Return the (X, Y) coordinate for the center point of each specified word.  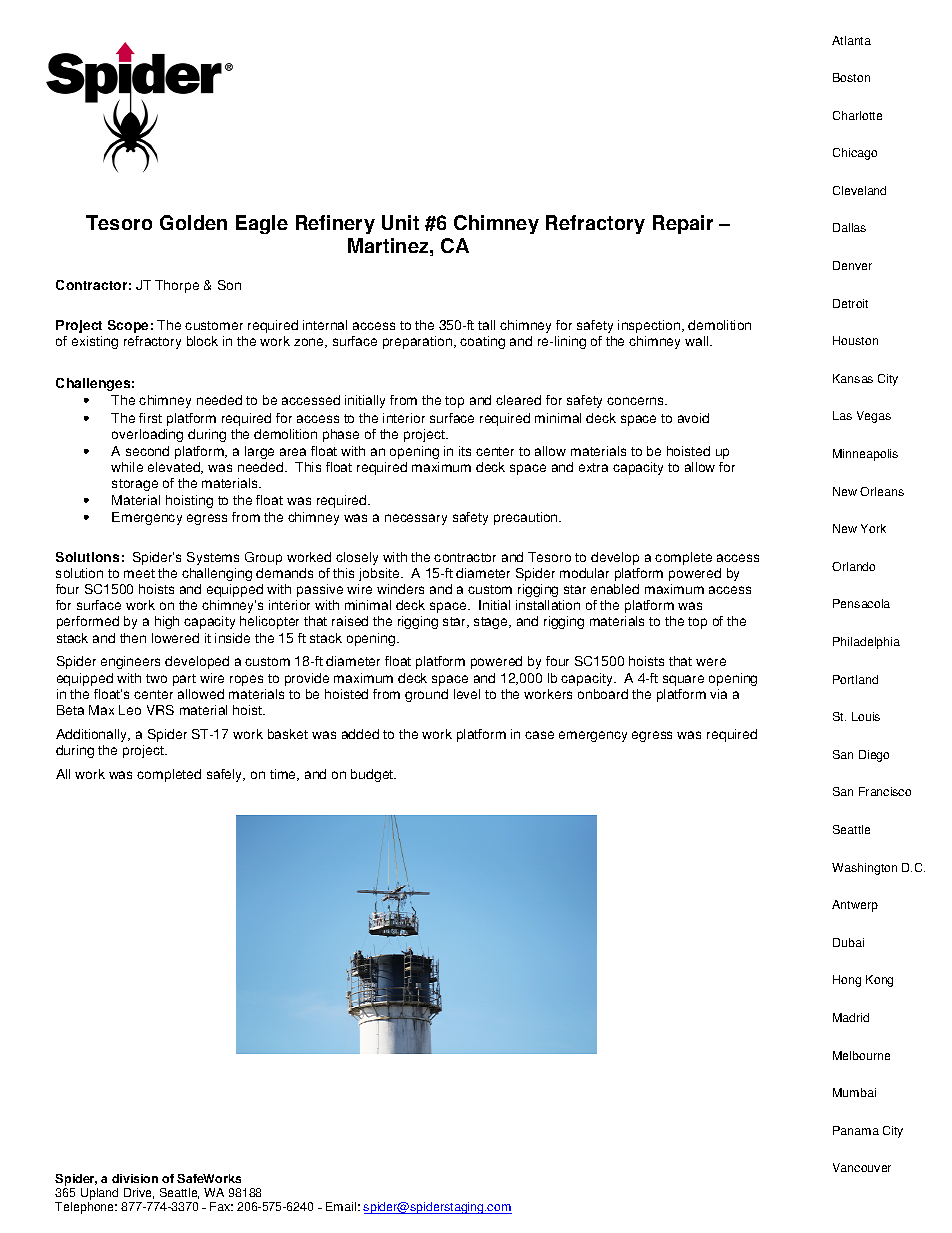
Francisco (885, 791)
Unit (400, 222)
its (465, 451)
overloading (147, 435)
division (135, 1178)
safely (226, 775)
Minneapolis (865, 455)
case (539, 735)
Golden (193, 222)
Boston (851, 77)
